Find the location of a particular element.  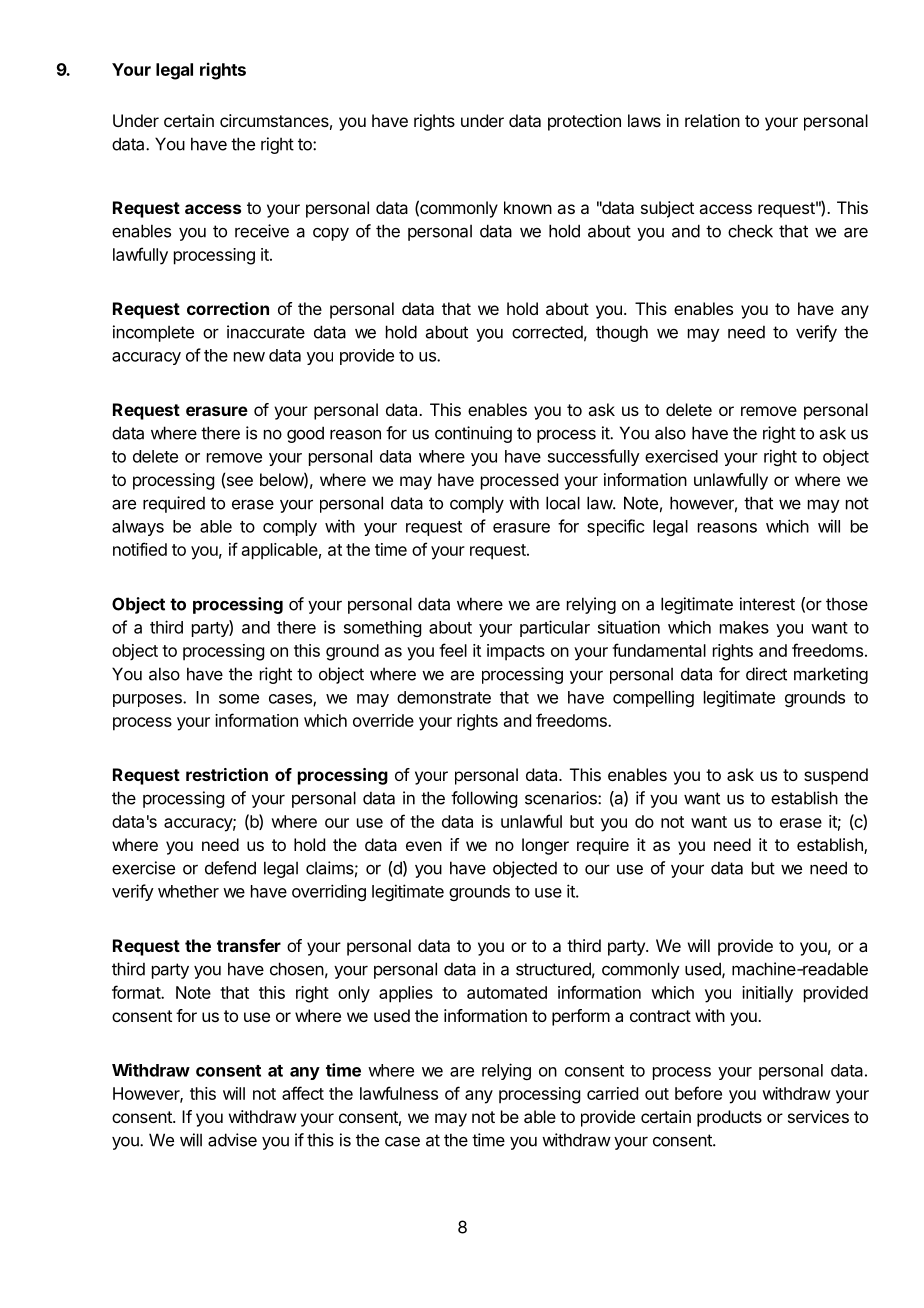

specific is located at coordinates (616, 527).
